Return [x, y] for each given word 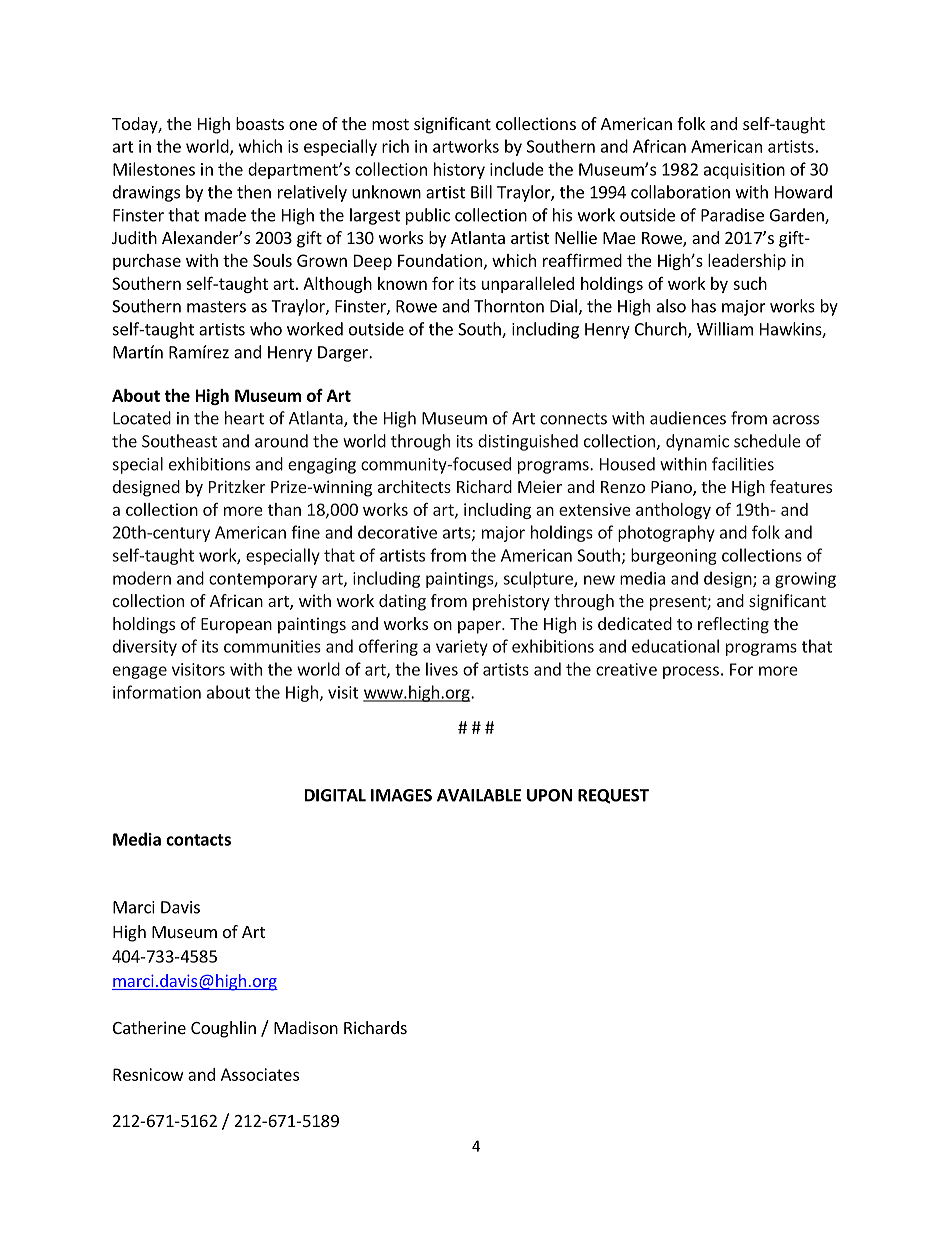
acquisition [744, 171]
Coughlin [223, 1029]
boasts [260, 123]
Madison [306, 1027]
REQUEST [613, 796]
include [517, 169]
